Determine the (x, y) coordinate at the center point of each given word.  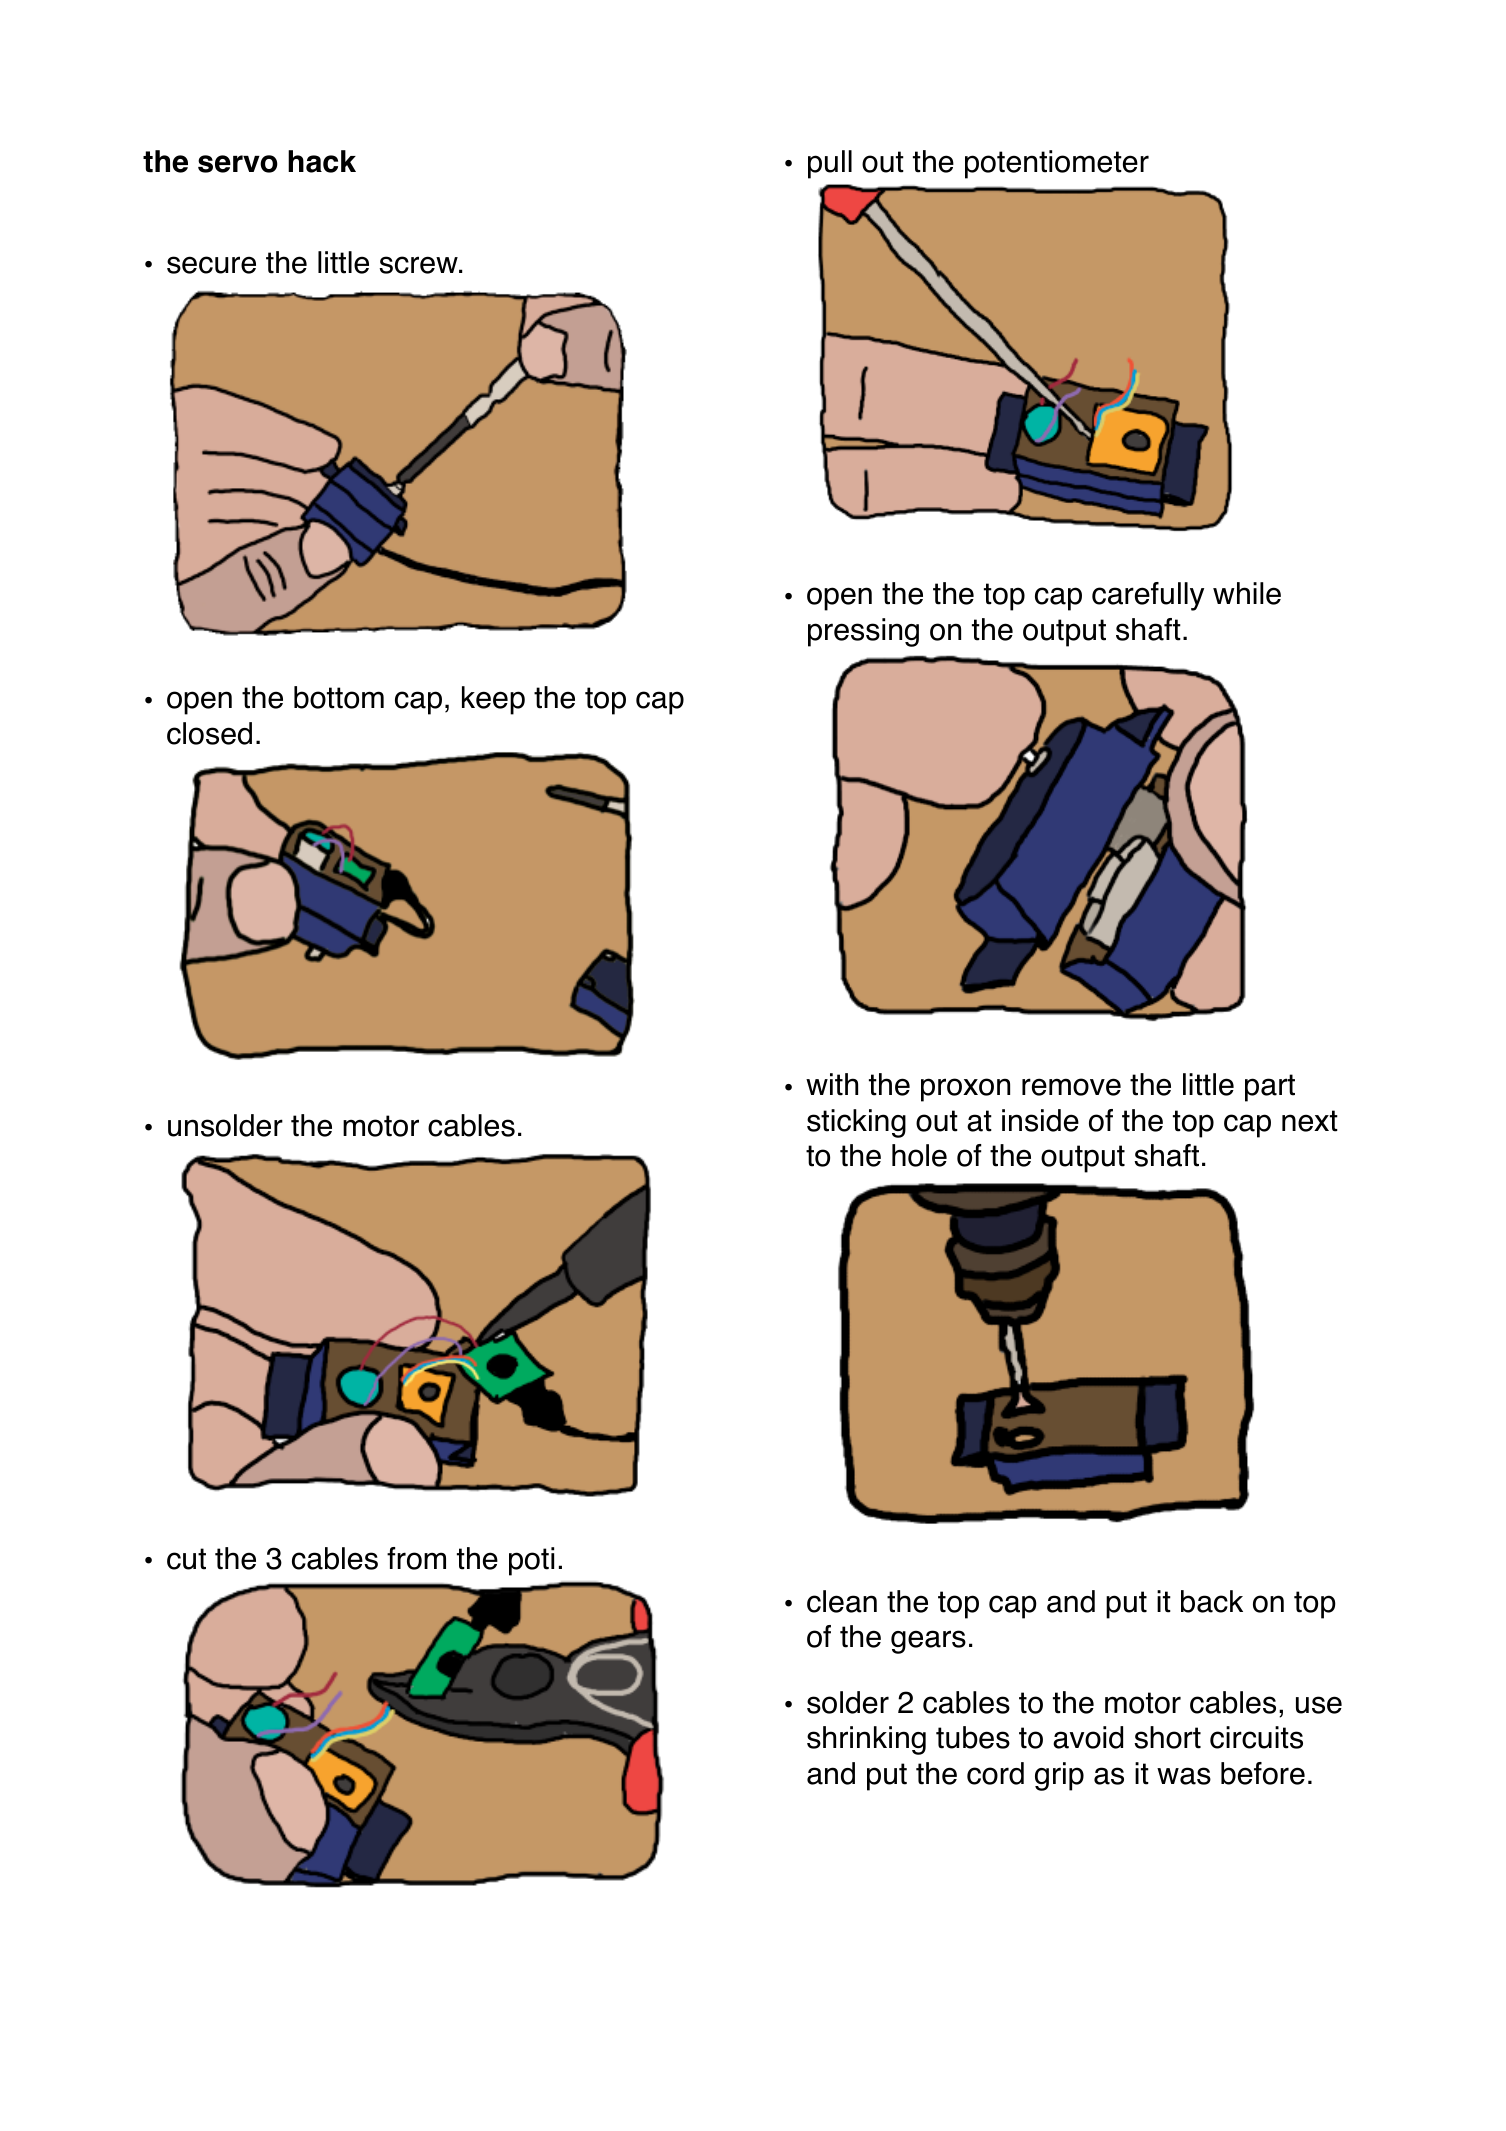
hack (322, 161)
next (1310, 1121)
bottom (339, 697)
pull (830, 164)
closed (209, 733)
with (832, 1084)
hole (919, 1155)
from (416, 1558)
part (1270, 1088)
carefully (1148, 596)
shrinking (866, 1740)
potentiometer (1057, 164)
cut (186, 1559)
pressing (863, 632)
